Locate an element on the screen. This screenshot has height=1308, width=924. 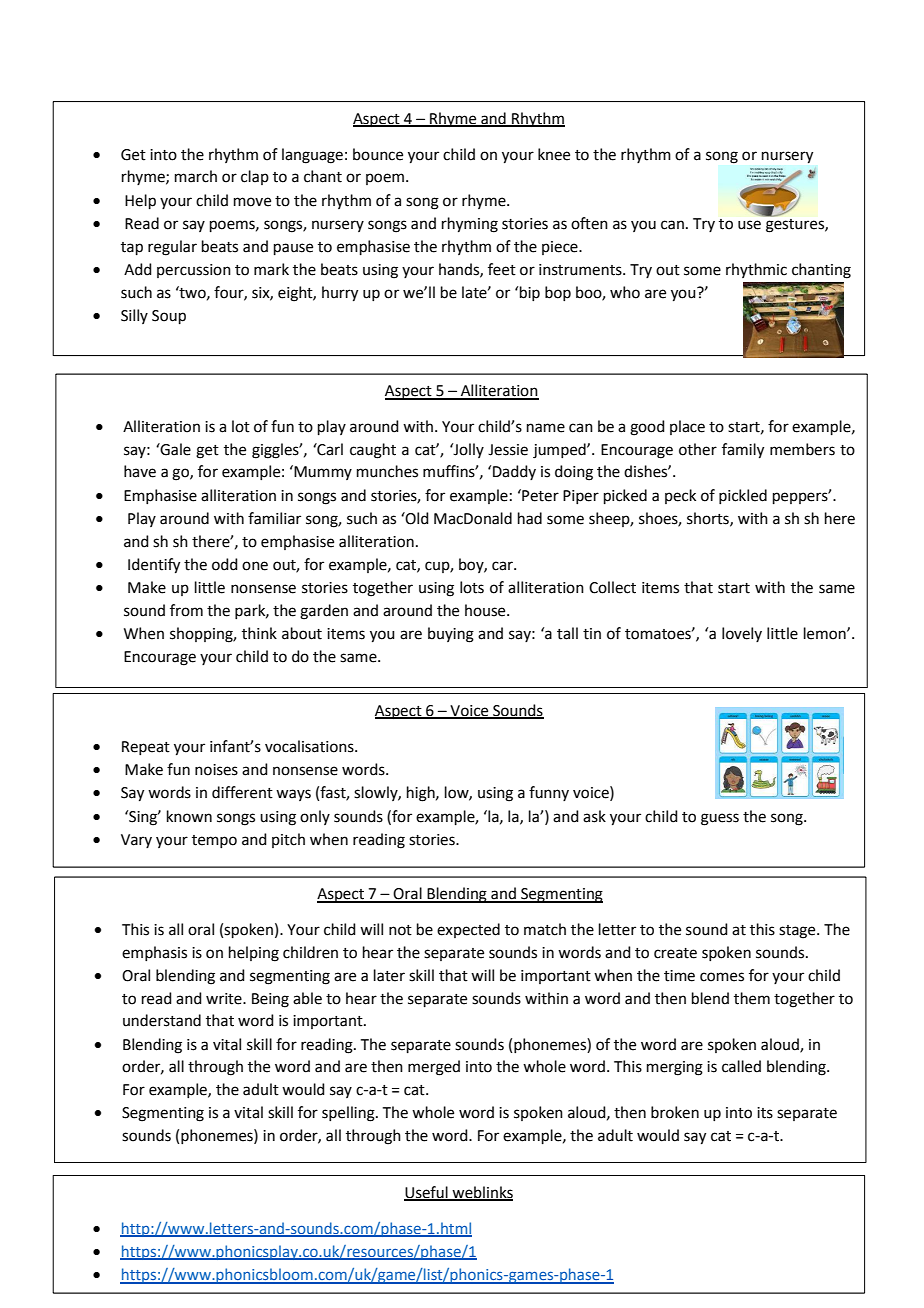
often is located at coordinates (589, 223).
